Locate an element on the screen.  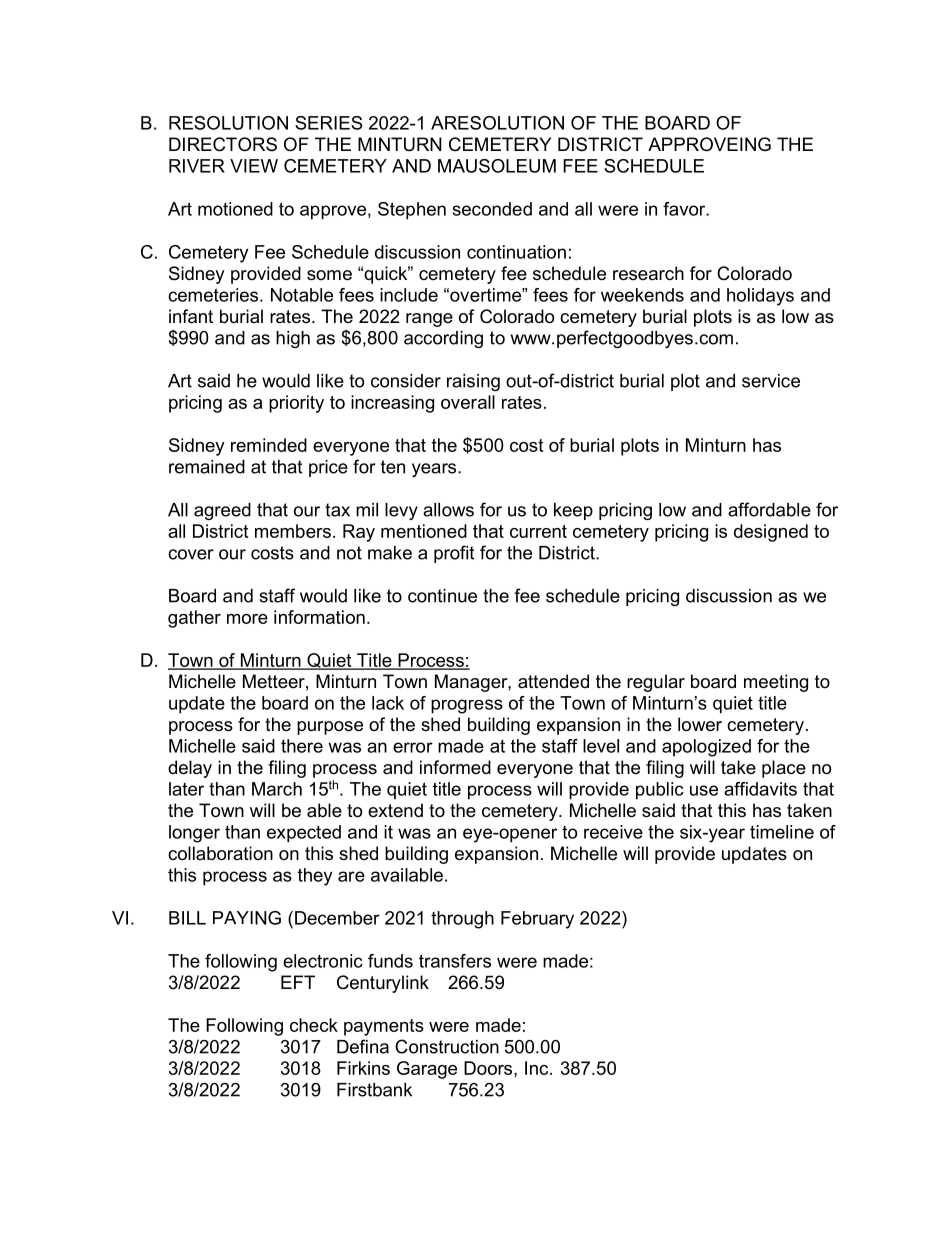
MAUSOLEUM is located at coordinates (497, 166).
